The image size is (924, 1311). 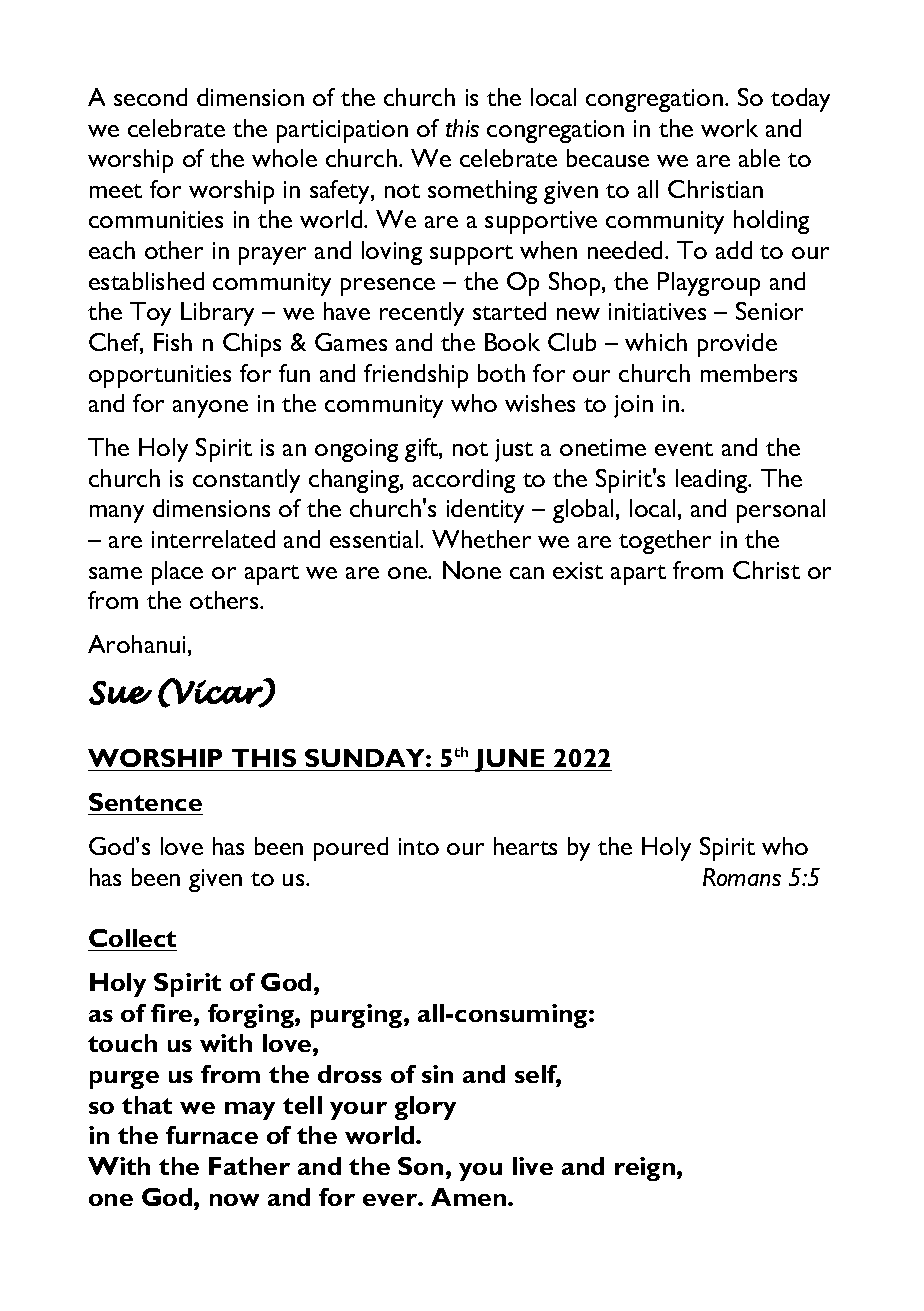 I want to click on place, so click(x=177, y=573).
